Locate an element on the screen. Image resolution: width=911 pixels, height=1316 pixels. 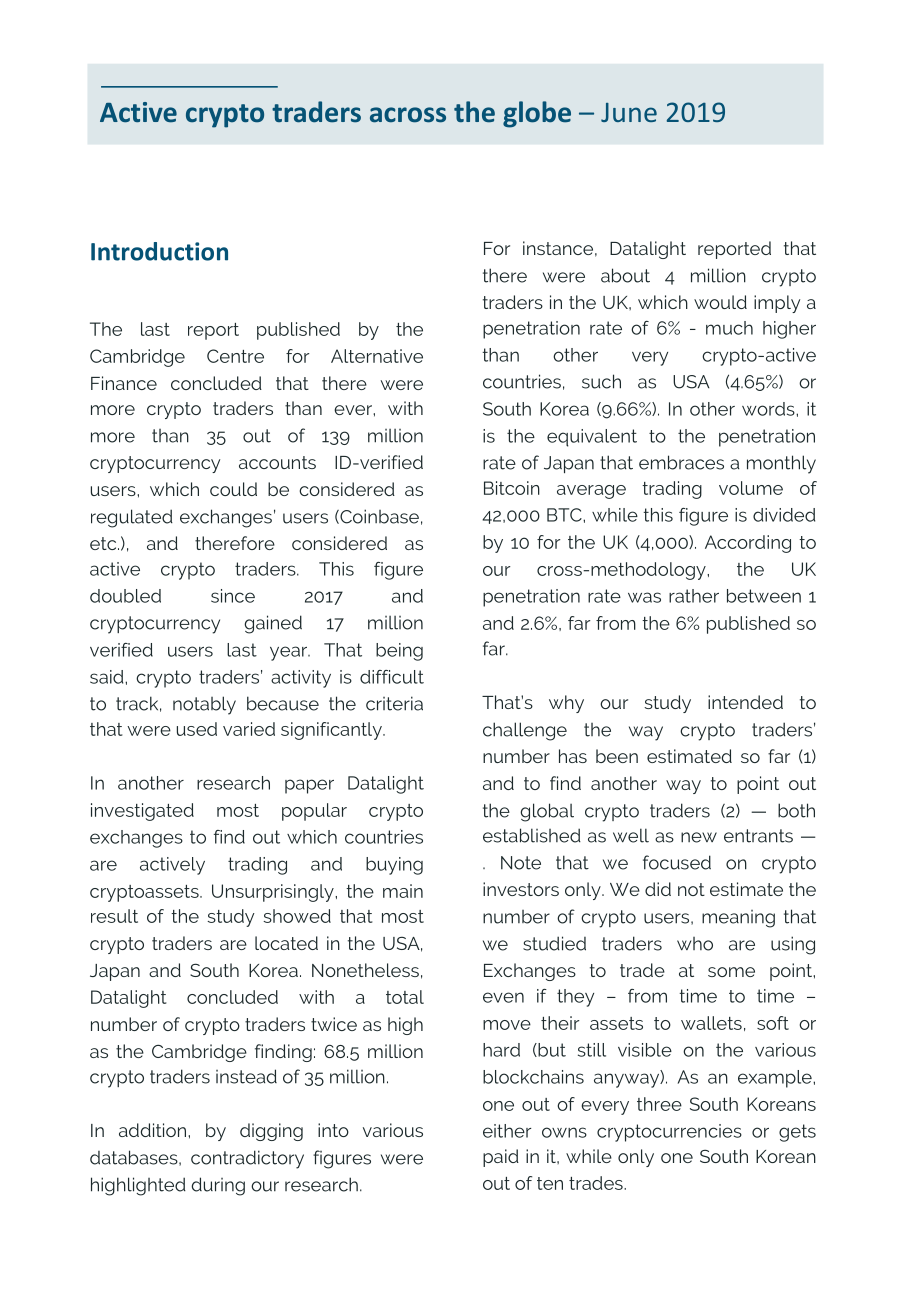
intended is located at coordinates (745, 702).
